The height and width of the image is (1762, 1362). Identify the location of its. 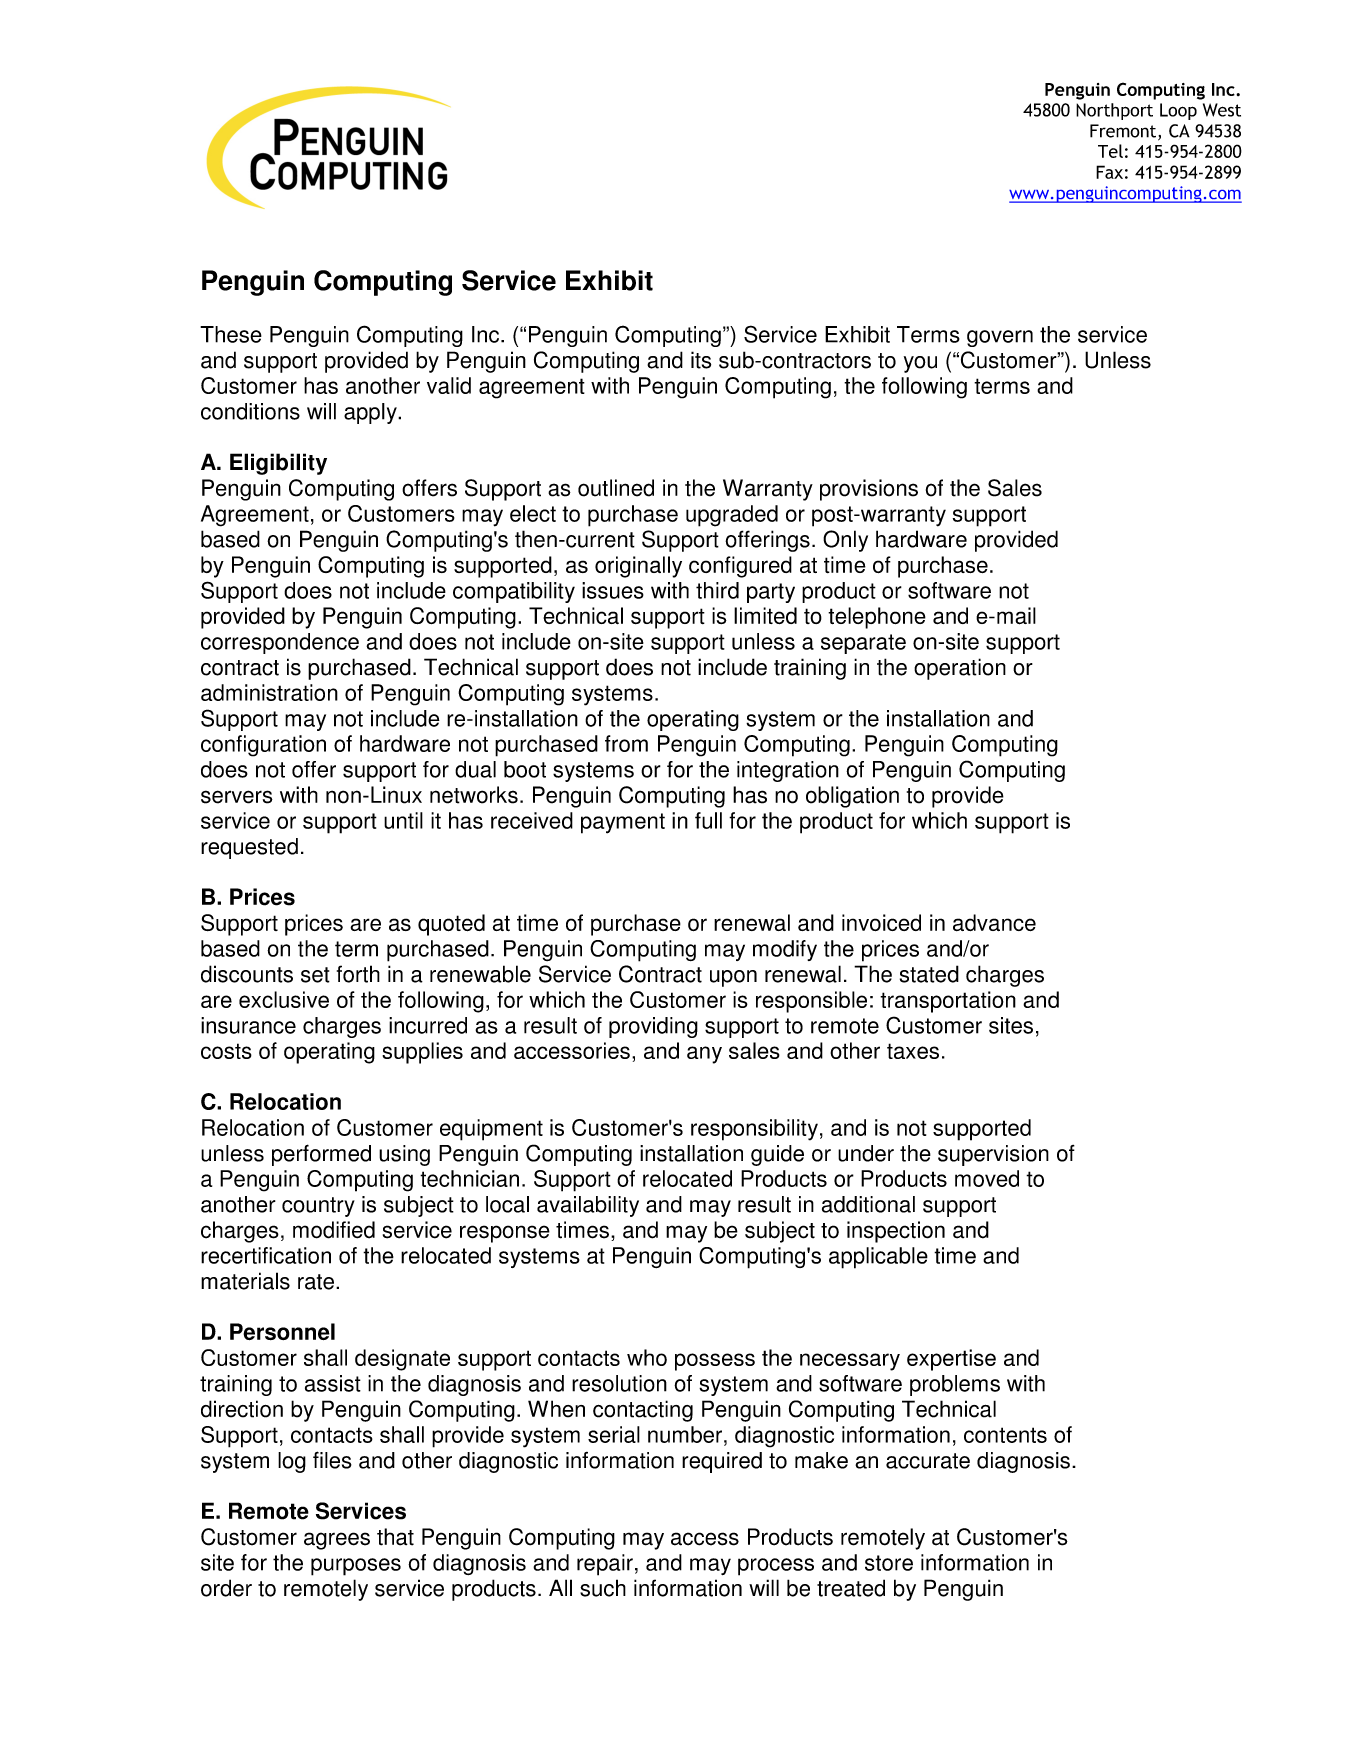
(701, 360).
